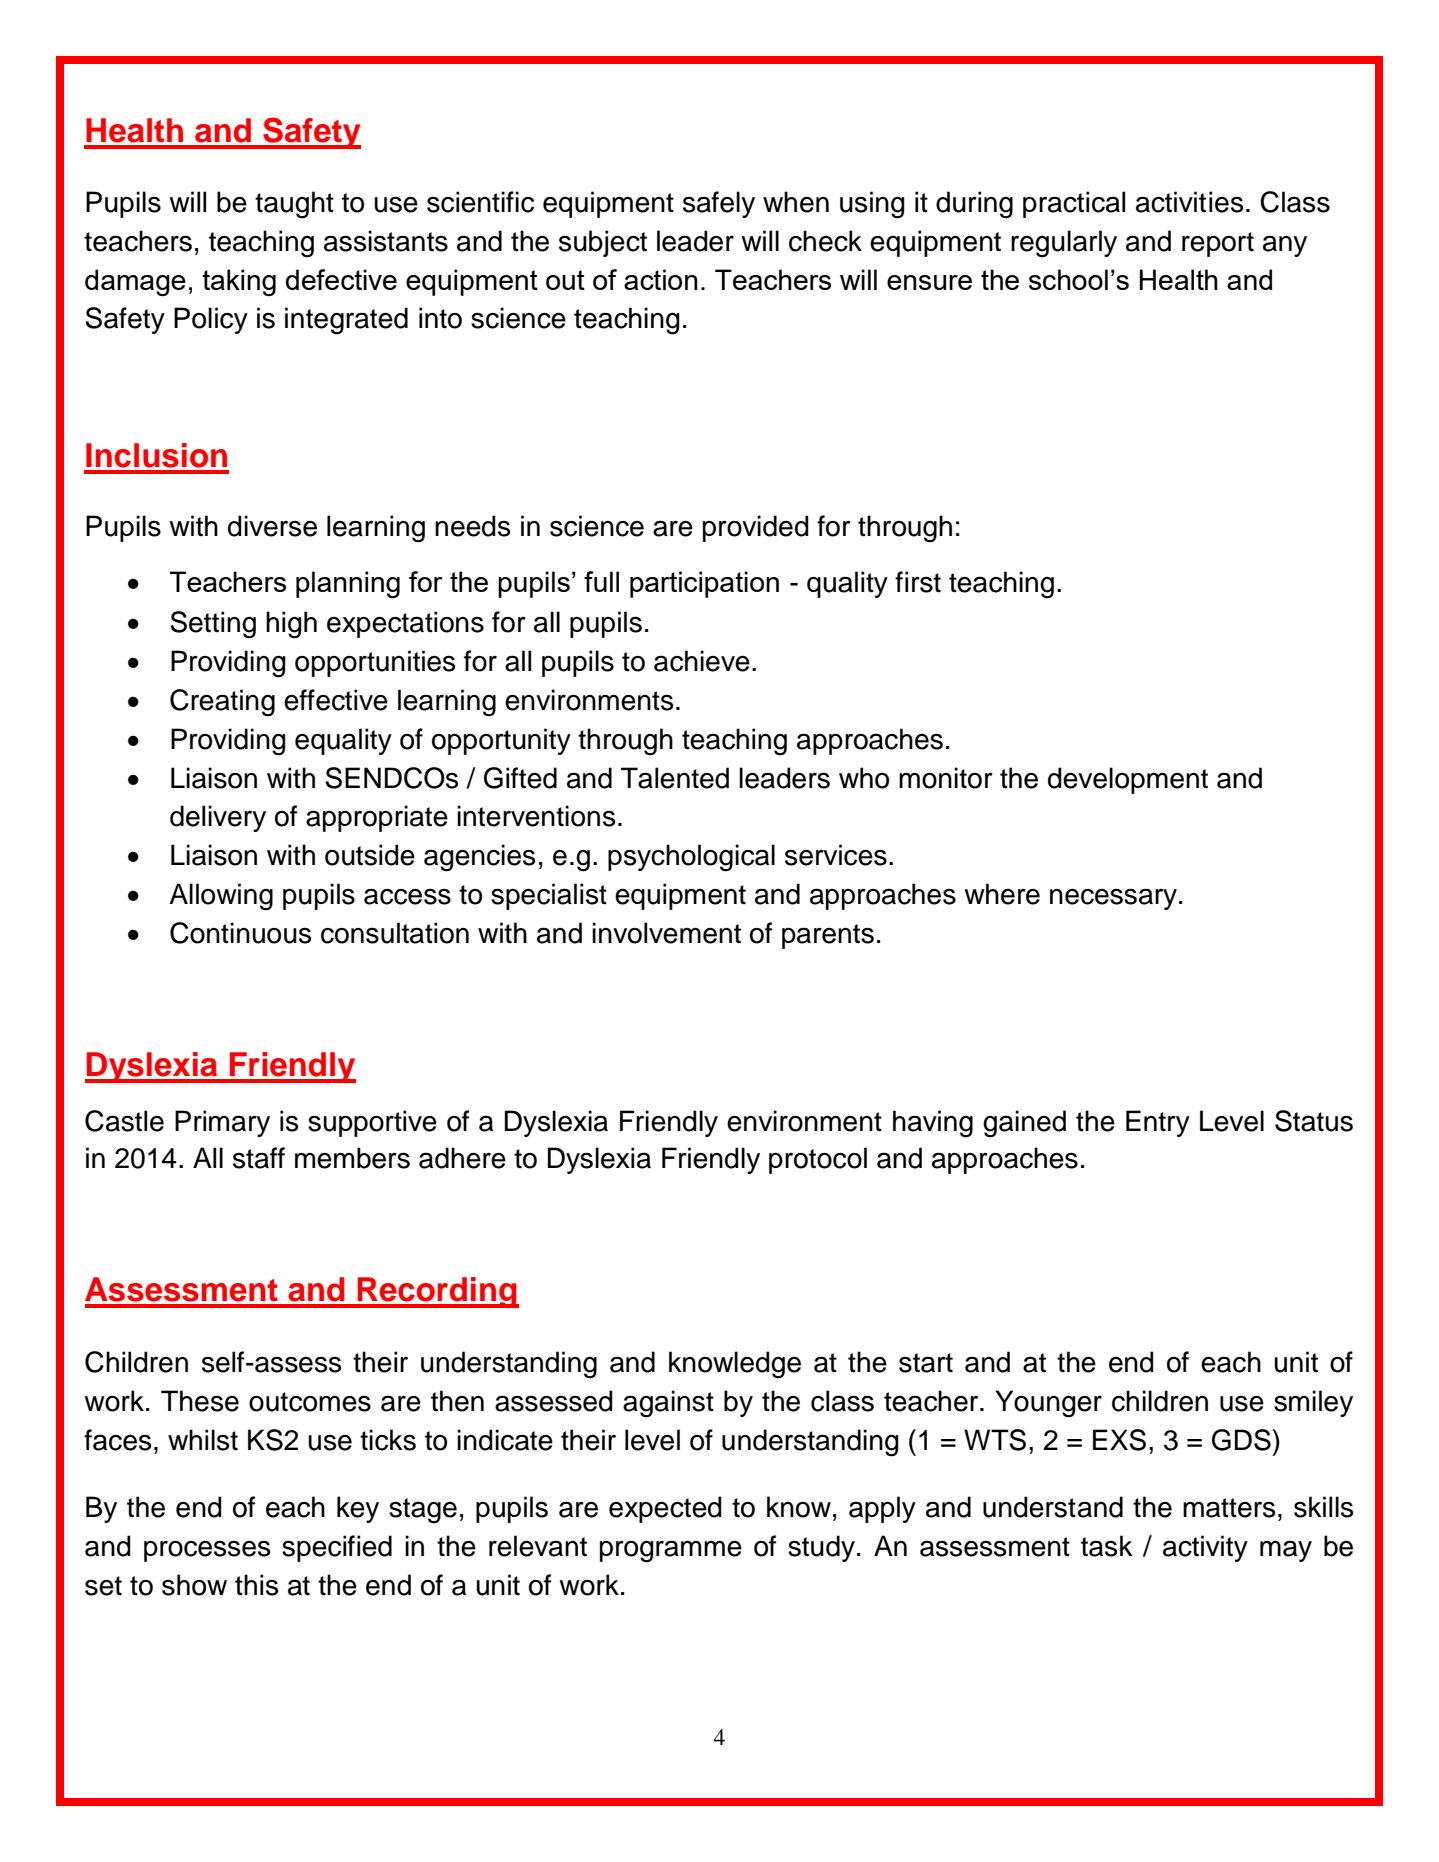  I want to click on Allowing, so click(221, 897).
